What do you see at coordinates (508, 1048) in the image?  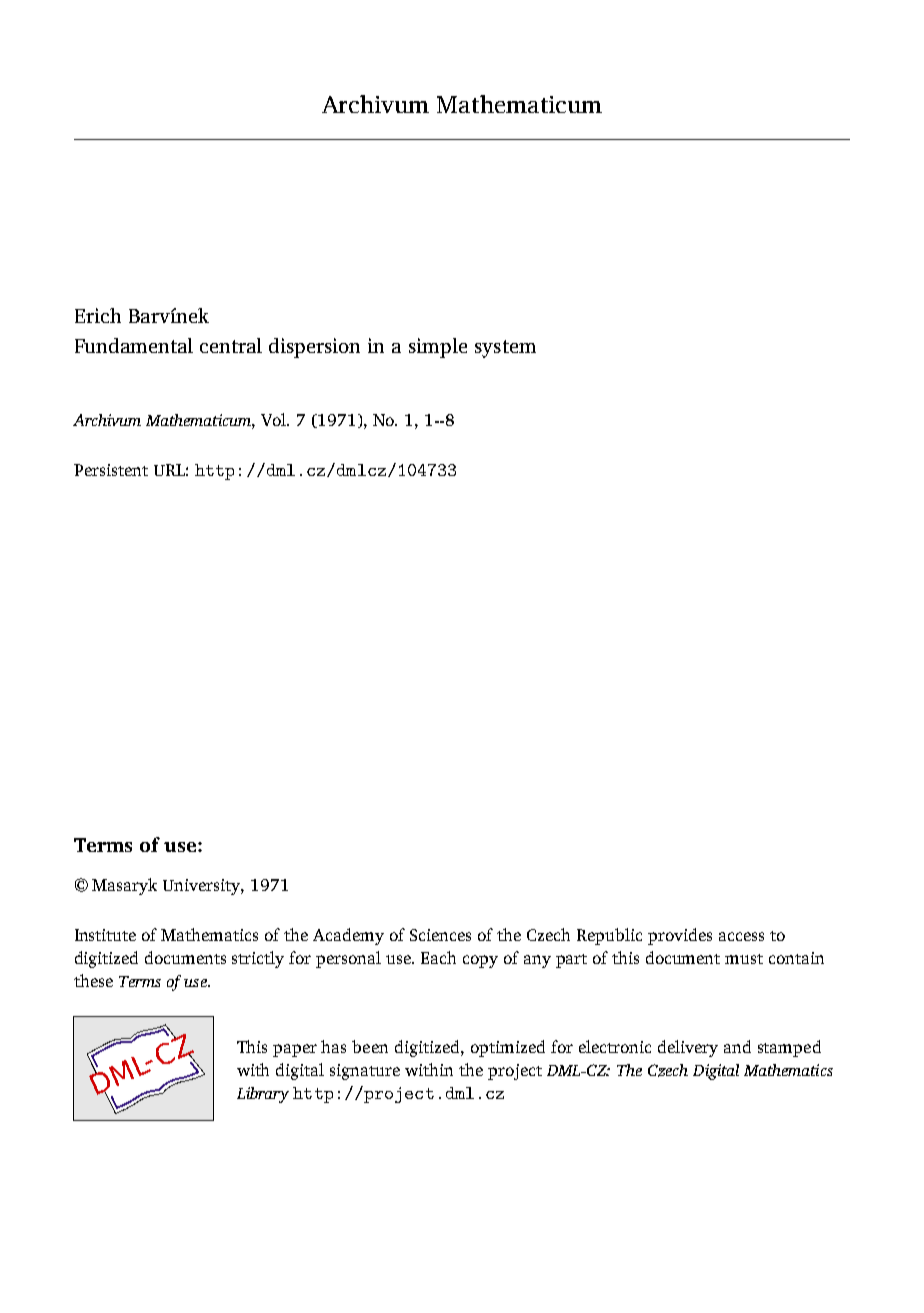 I see `optimized` at bounding box center [508, 1048].
